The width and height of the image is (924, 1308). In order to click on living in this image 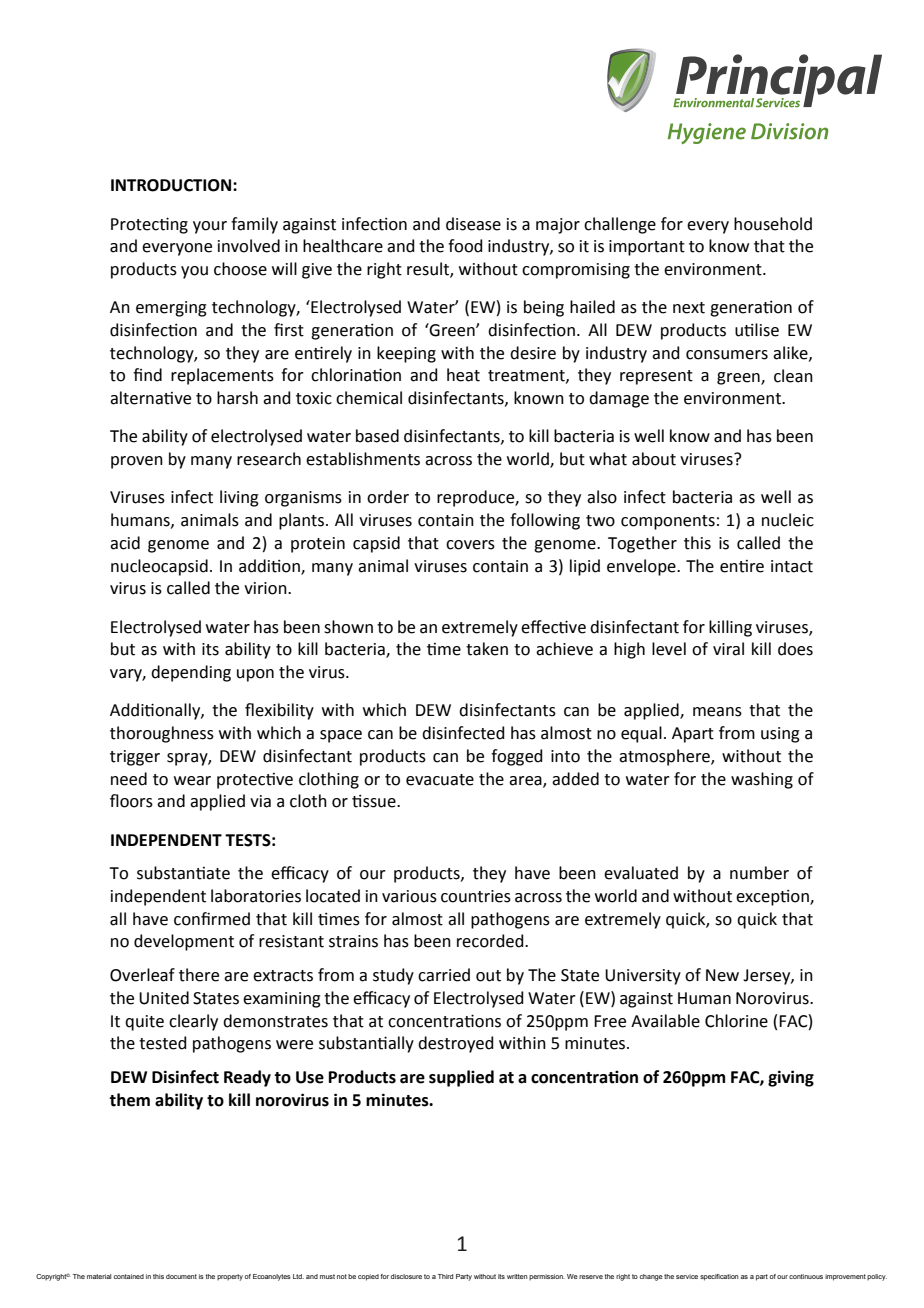, I will do `click(239, 498)`.
